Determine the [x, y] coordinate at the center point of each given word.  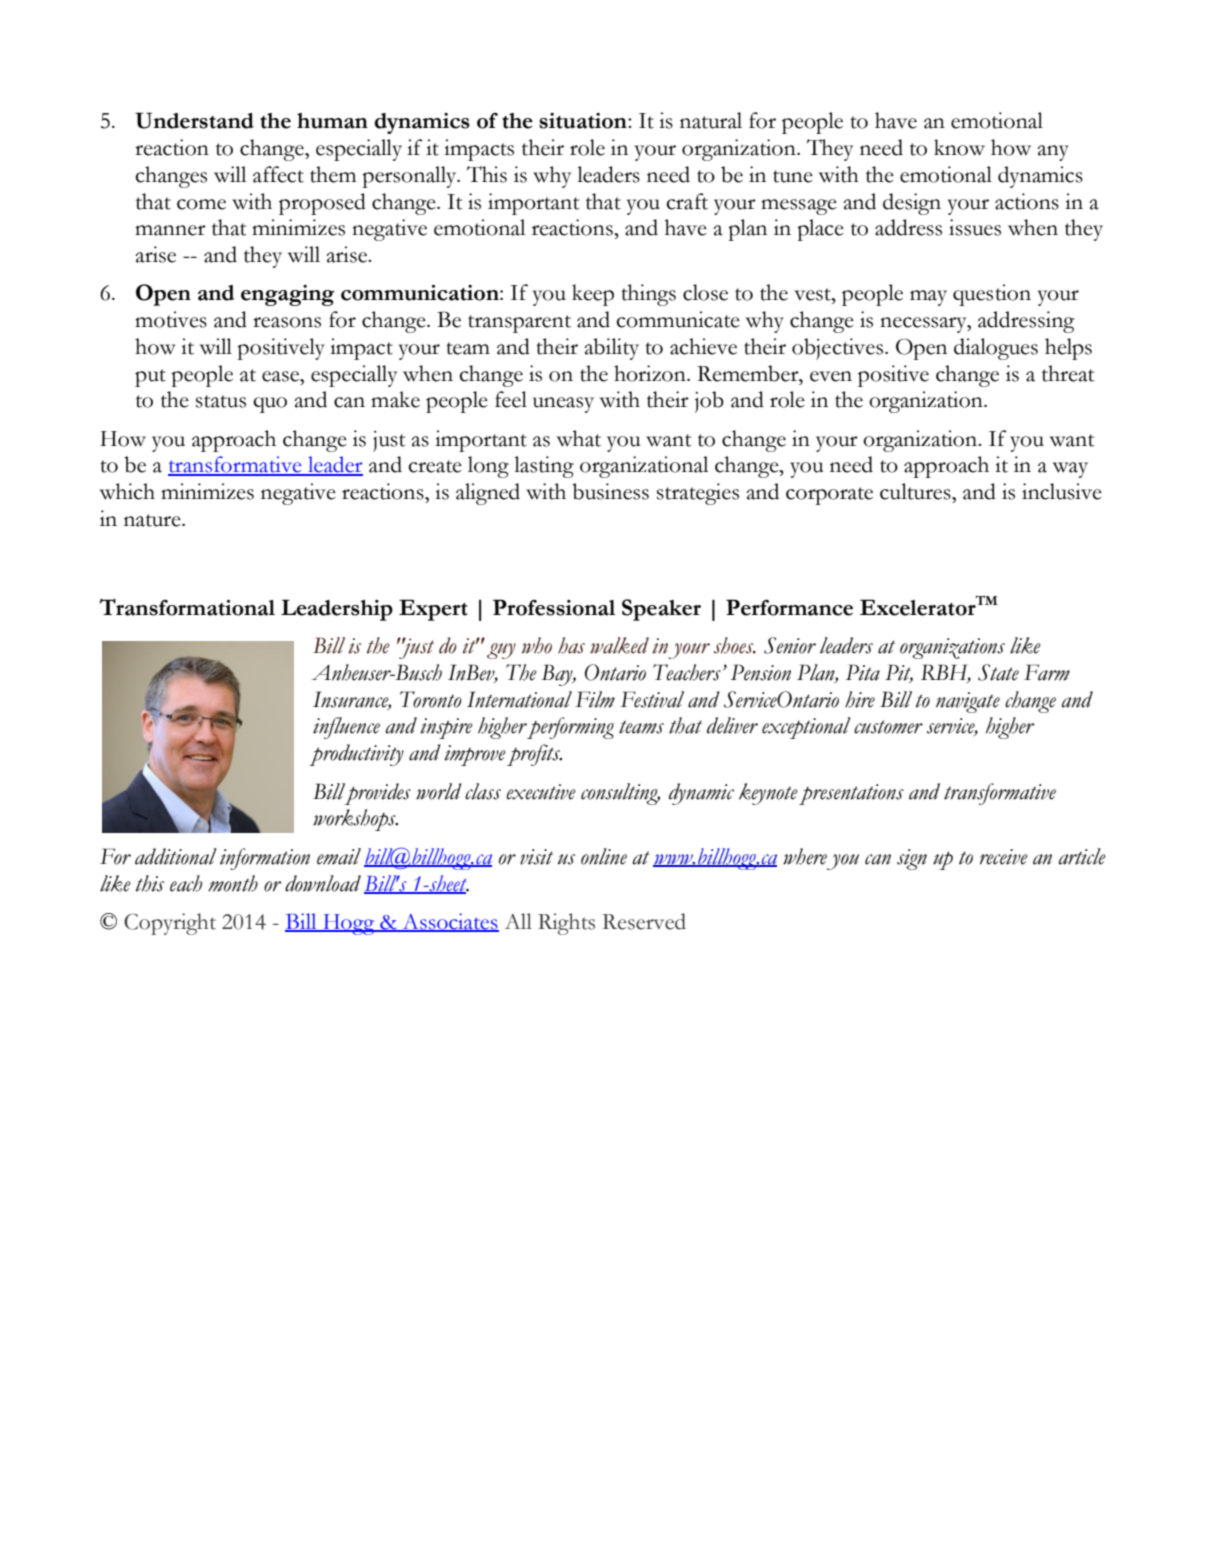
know [959, 147]
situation [584, 121]
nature [153, 520]
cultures [916, 491]
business [610, 491]
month [233, 883]
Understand [194, 120]
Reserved [644, 921]
